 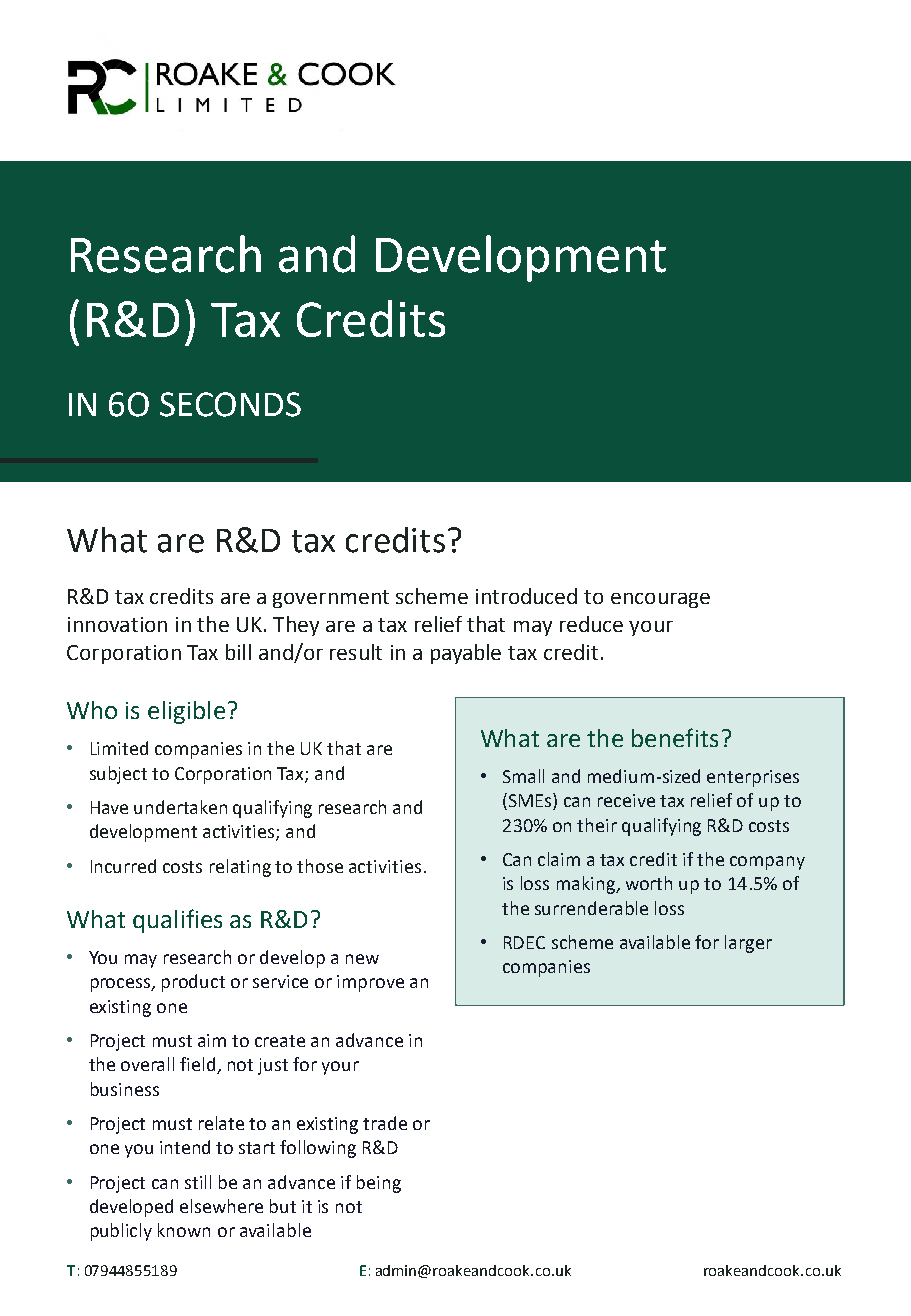 What do you see at coordinates (660, 600) in the document?
I see `encourage` at bounding box center [660, 600].
